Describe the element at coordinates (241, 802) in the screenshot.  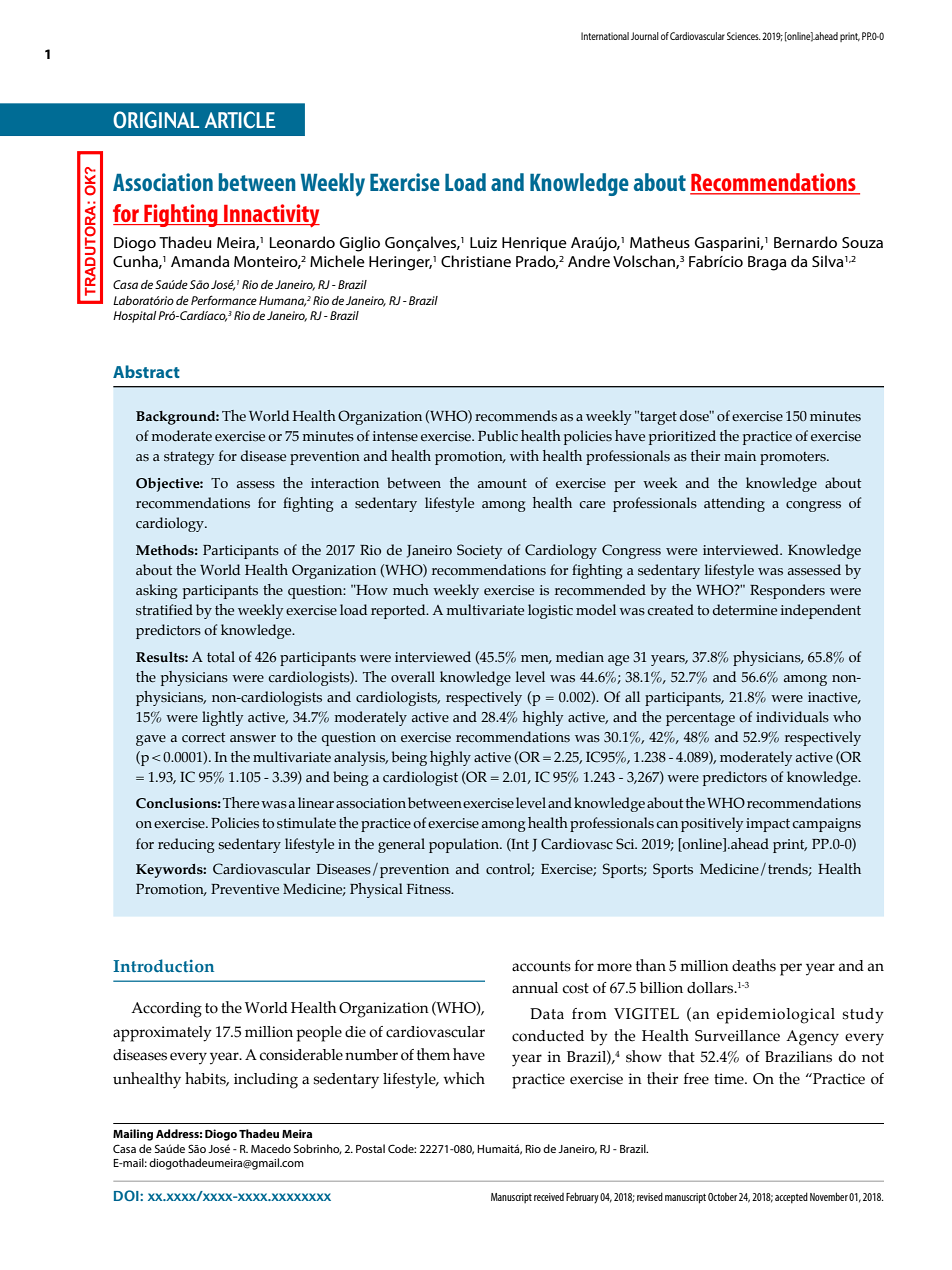
I see `There` at that location.
